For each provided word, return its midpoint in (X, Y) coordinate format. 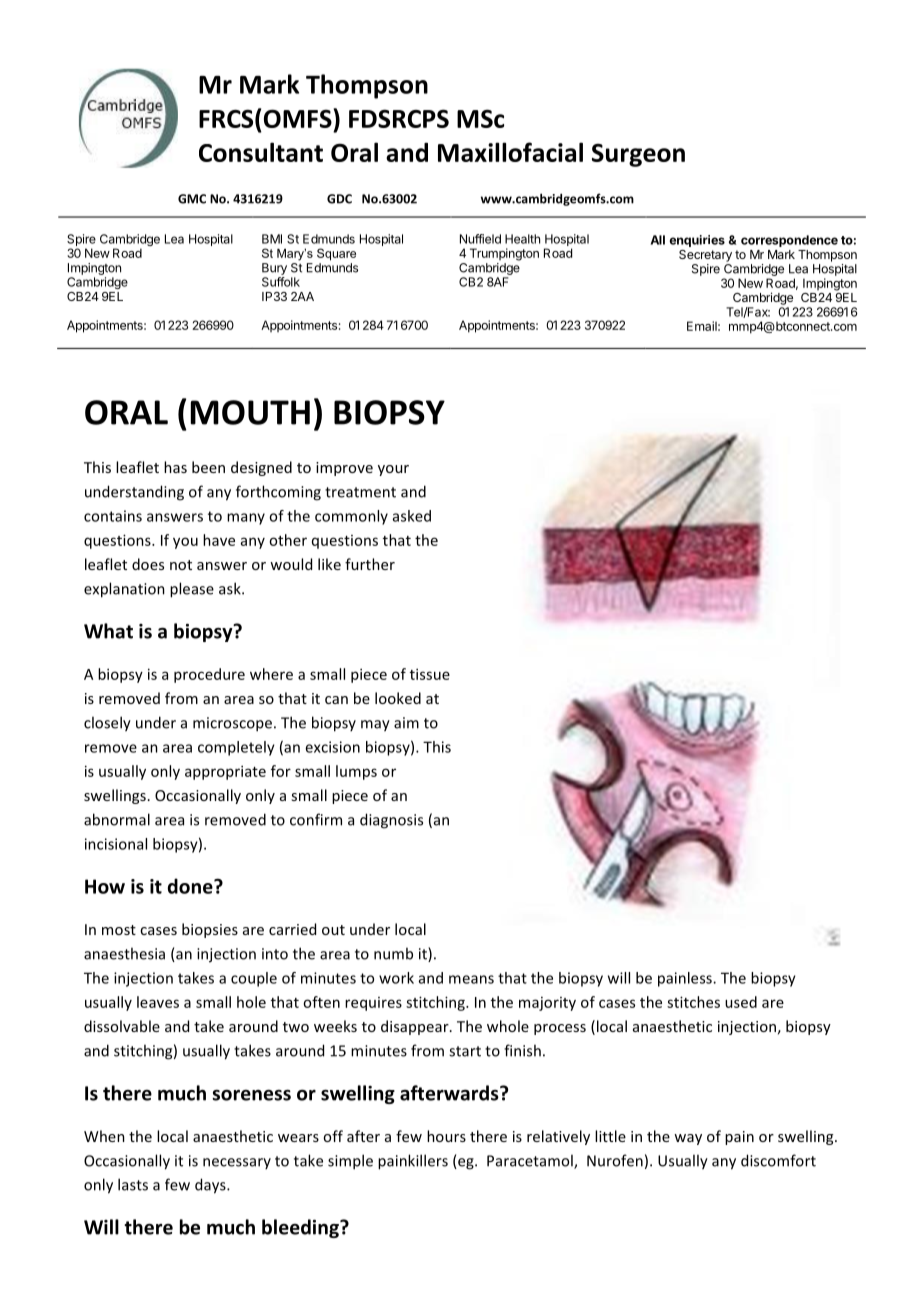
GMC (192, 199)
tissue (430, 674)
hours (446, 1136)
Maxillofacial (510, 152)
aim (406, 723)
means (471, 979)
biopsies (210, 930)
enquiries (697, 241)
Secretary (705, 256)
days (211, 1186)
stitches (693, 1002)
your (393, 470)
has (175, 467)
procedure (209, 675)
